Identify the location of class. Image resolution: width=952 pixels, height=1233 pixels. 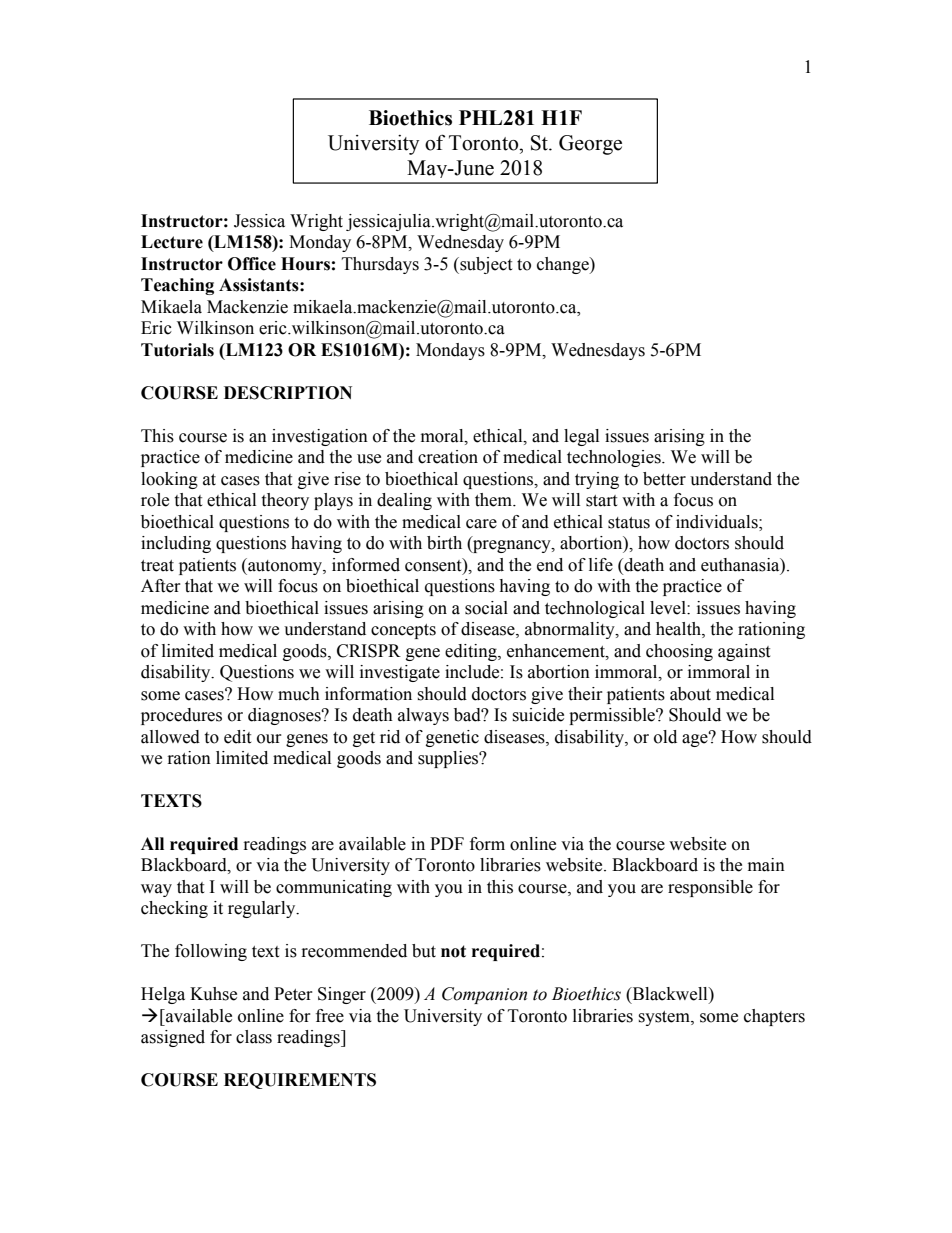
(254, 1037).
